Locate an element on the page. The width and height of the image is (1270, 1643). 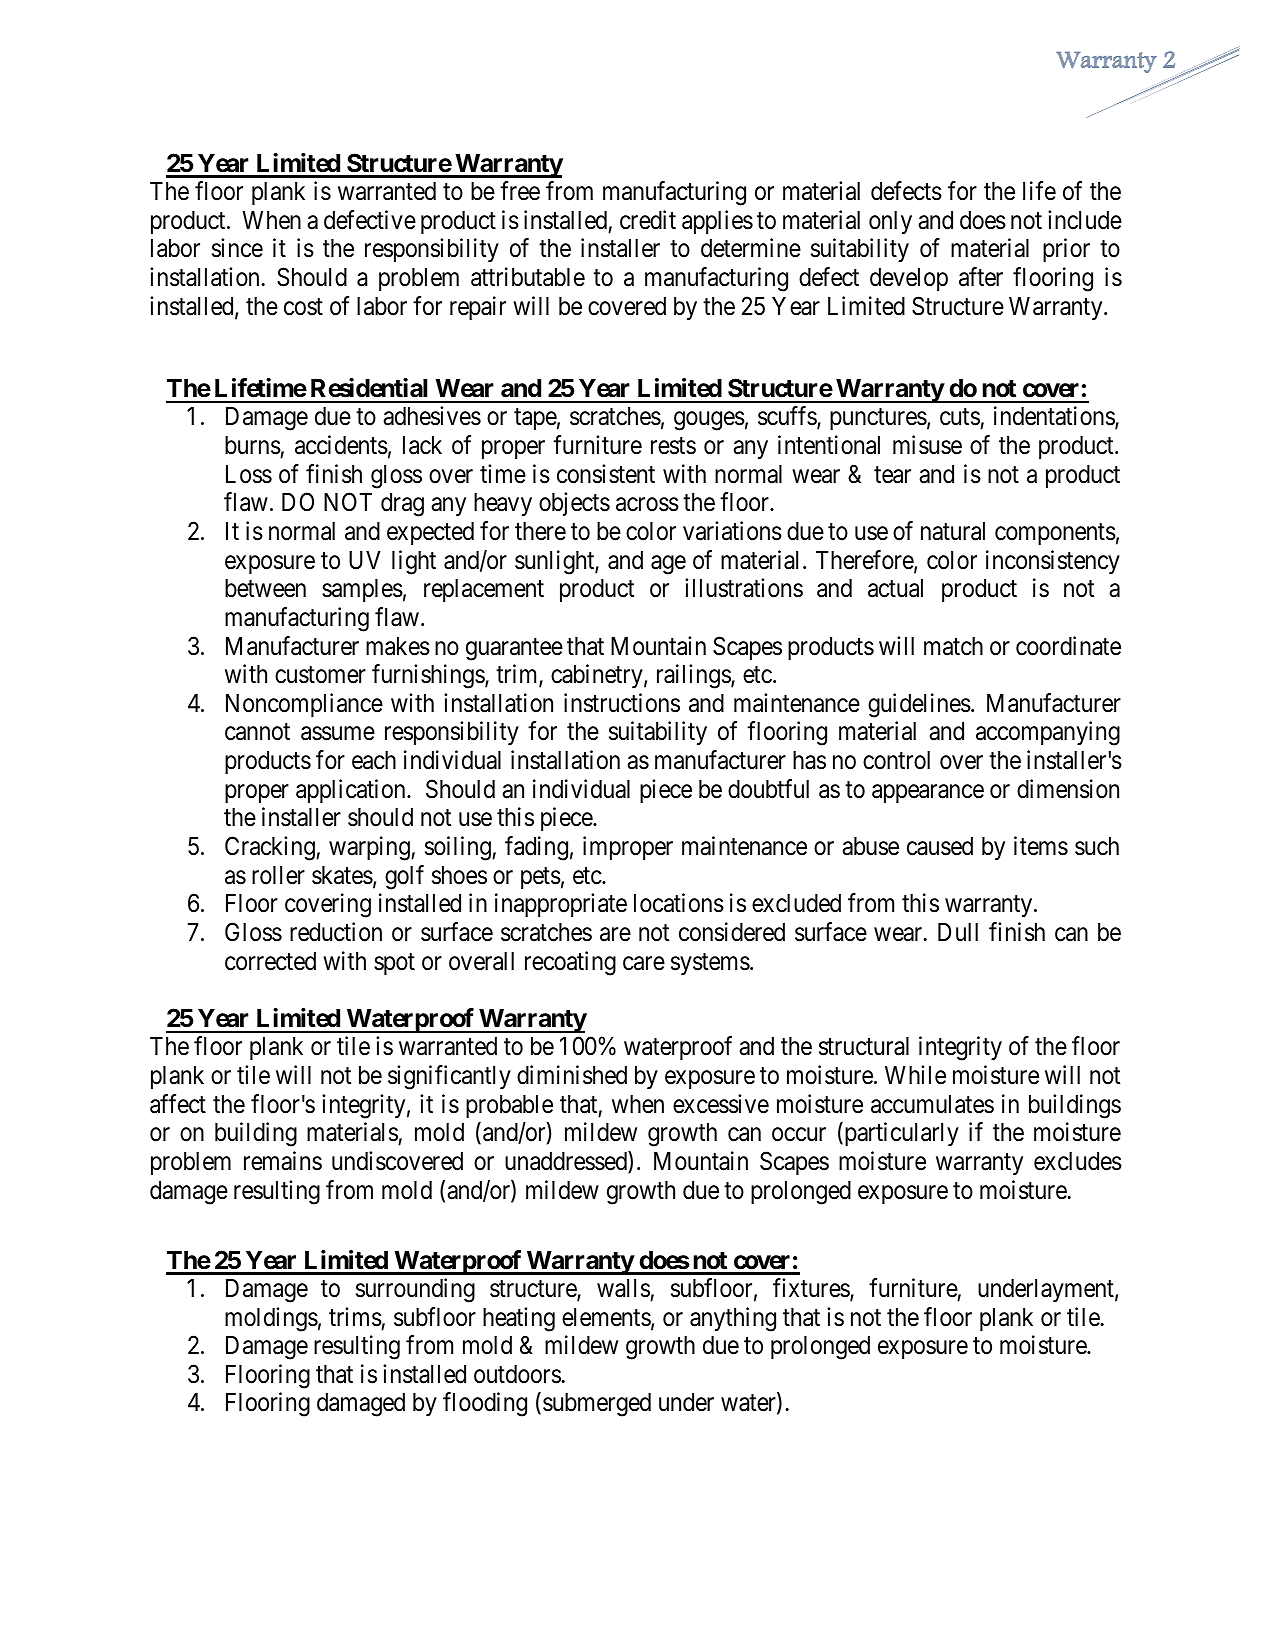
railings is located at coordinates (694, 676).
